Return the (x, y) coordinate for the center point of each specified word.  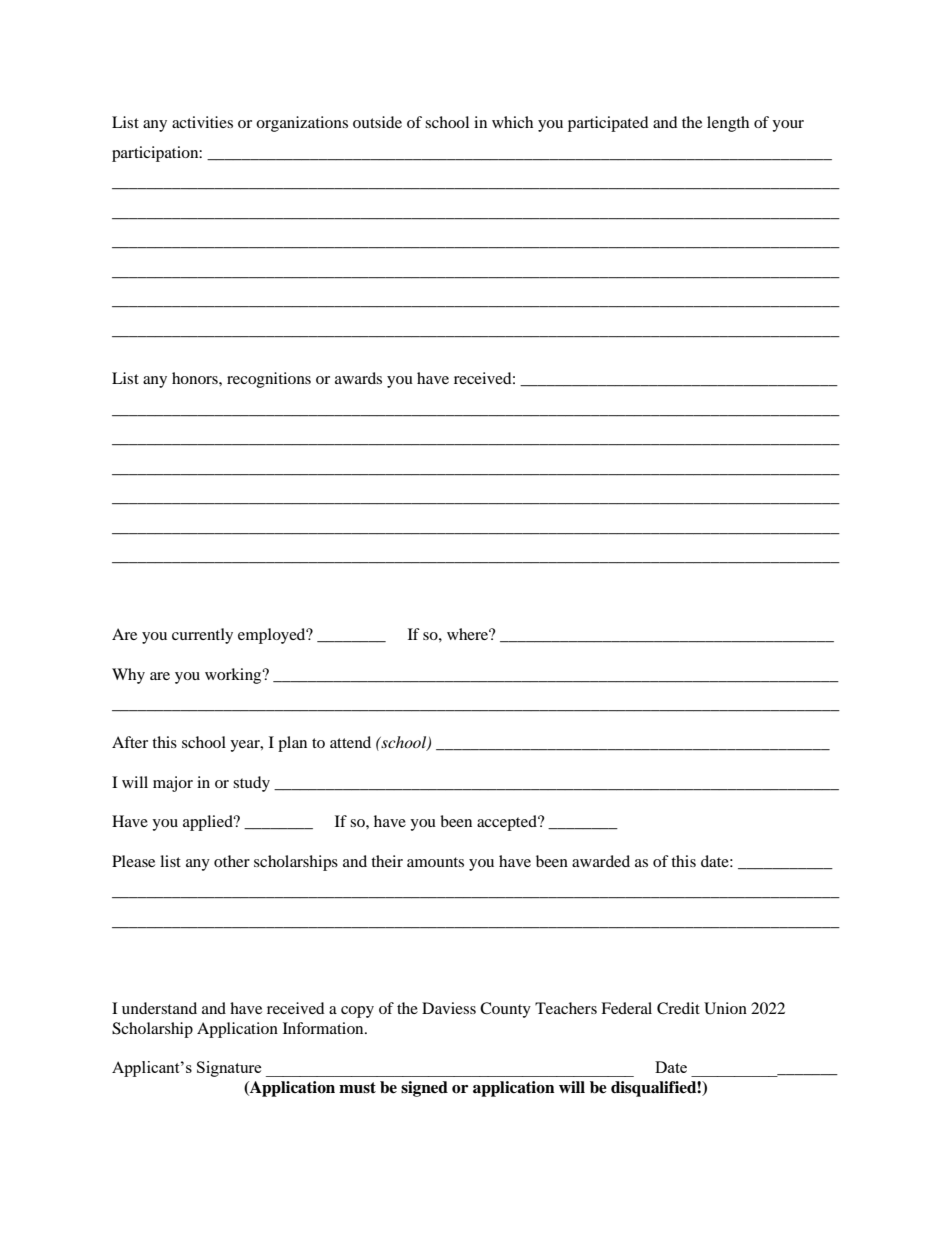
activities (202, 122)
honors (196, 378)
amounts (435, 862)
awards (358, 378)
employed (273, 636)
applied (209, 823)
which (512, 122)
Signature (229, 1069)
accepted (508, 823)
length (728, 124)
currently (202, 636)
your (788, 126)
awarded (601, 861)
